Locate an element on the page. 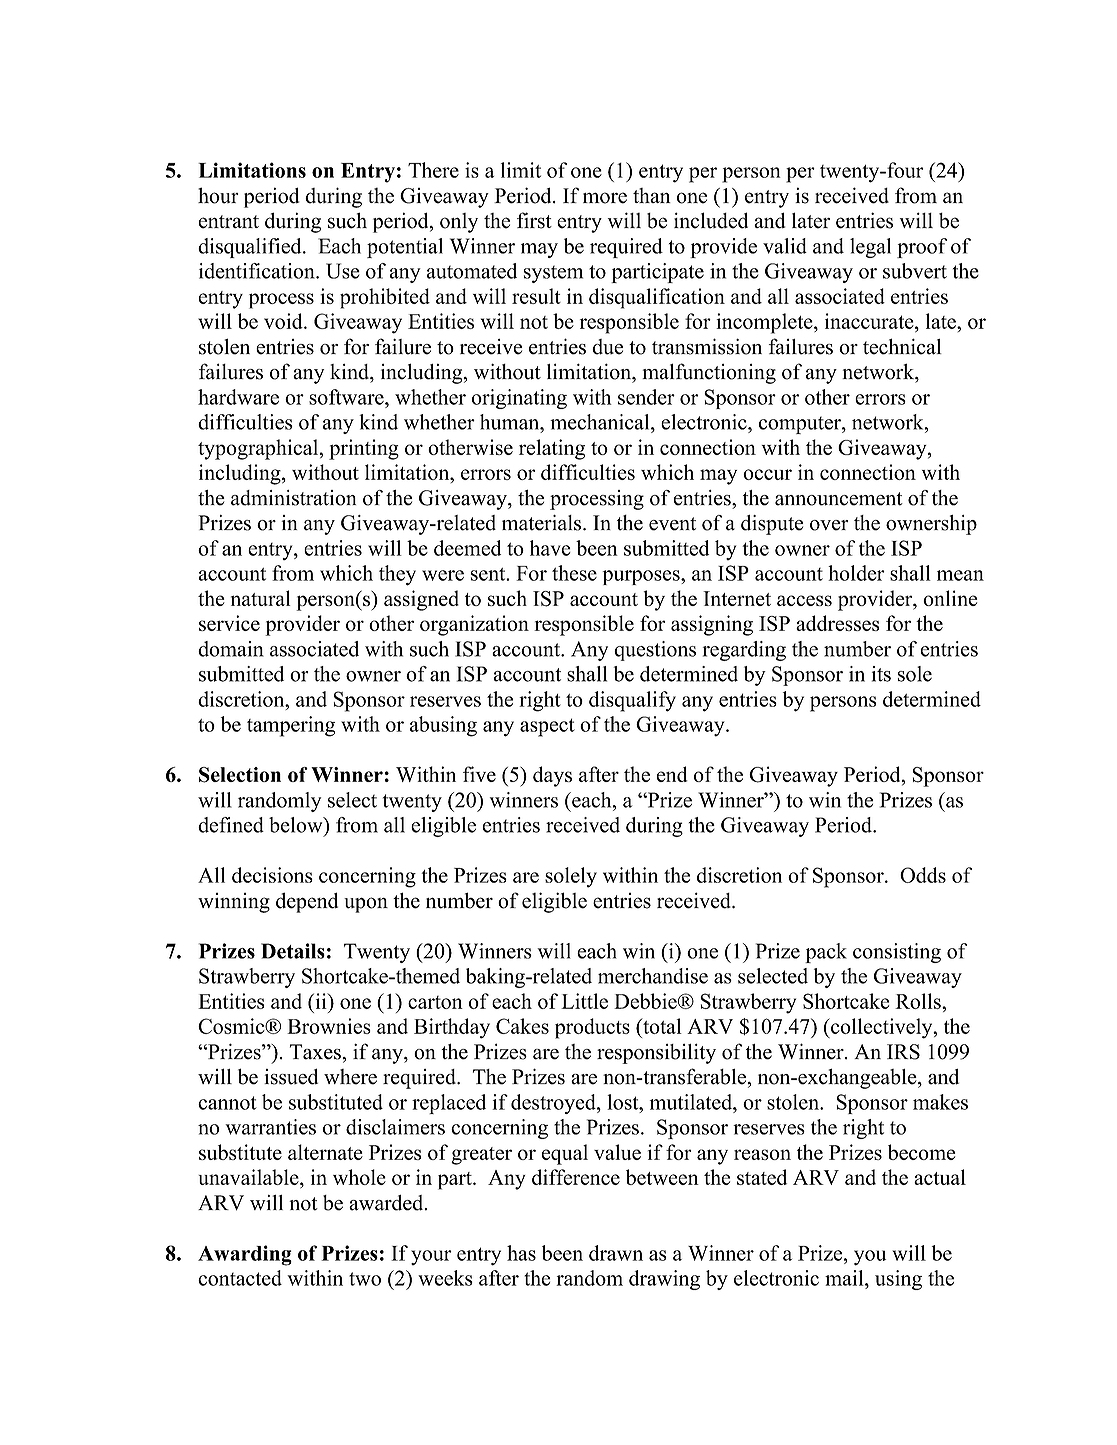  Awarding is located at coordinates (245, 1255).
